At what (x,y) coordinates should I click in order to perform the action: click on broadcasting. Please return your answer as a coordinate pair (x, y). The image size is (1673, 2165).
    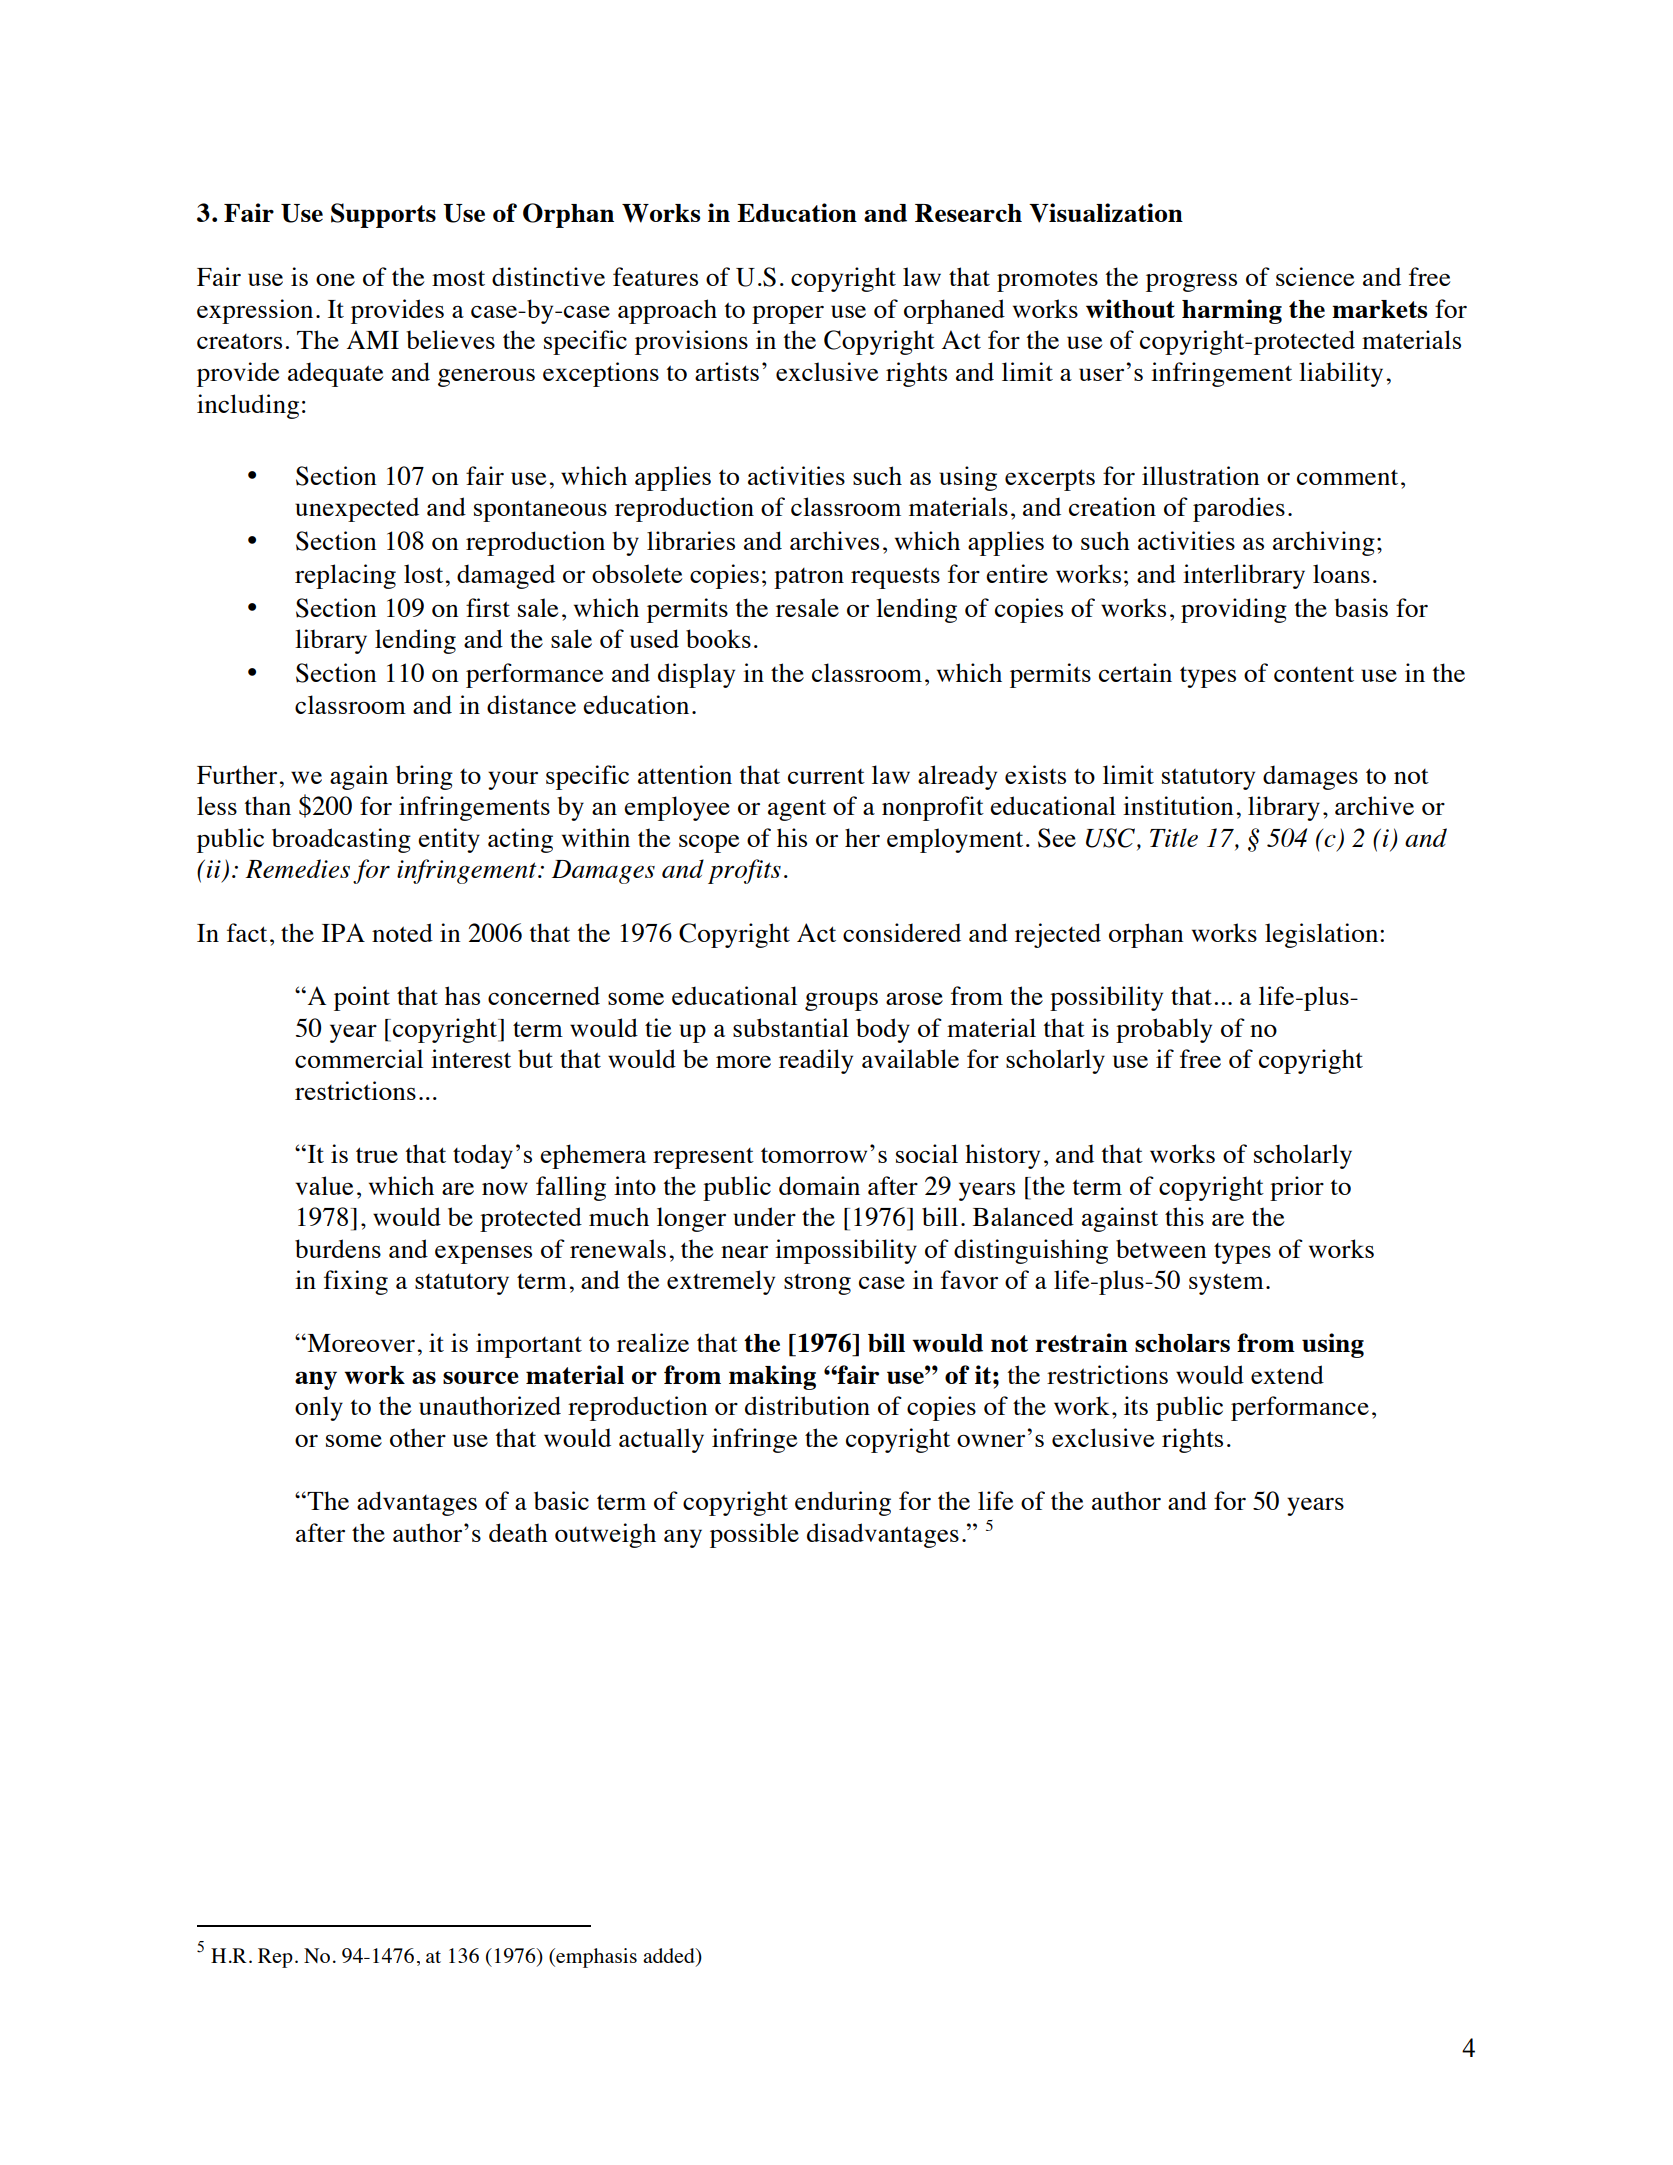
    Looking at the image, I should click on (341, 840).
